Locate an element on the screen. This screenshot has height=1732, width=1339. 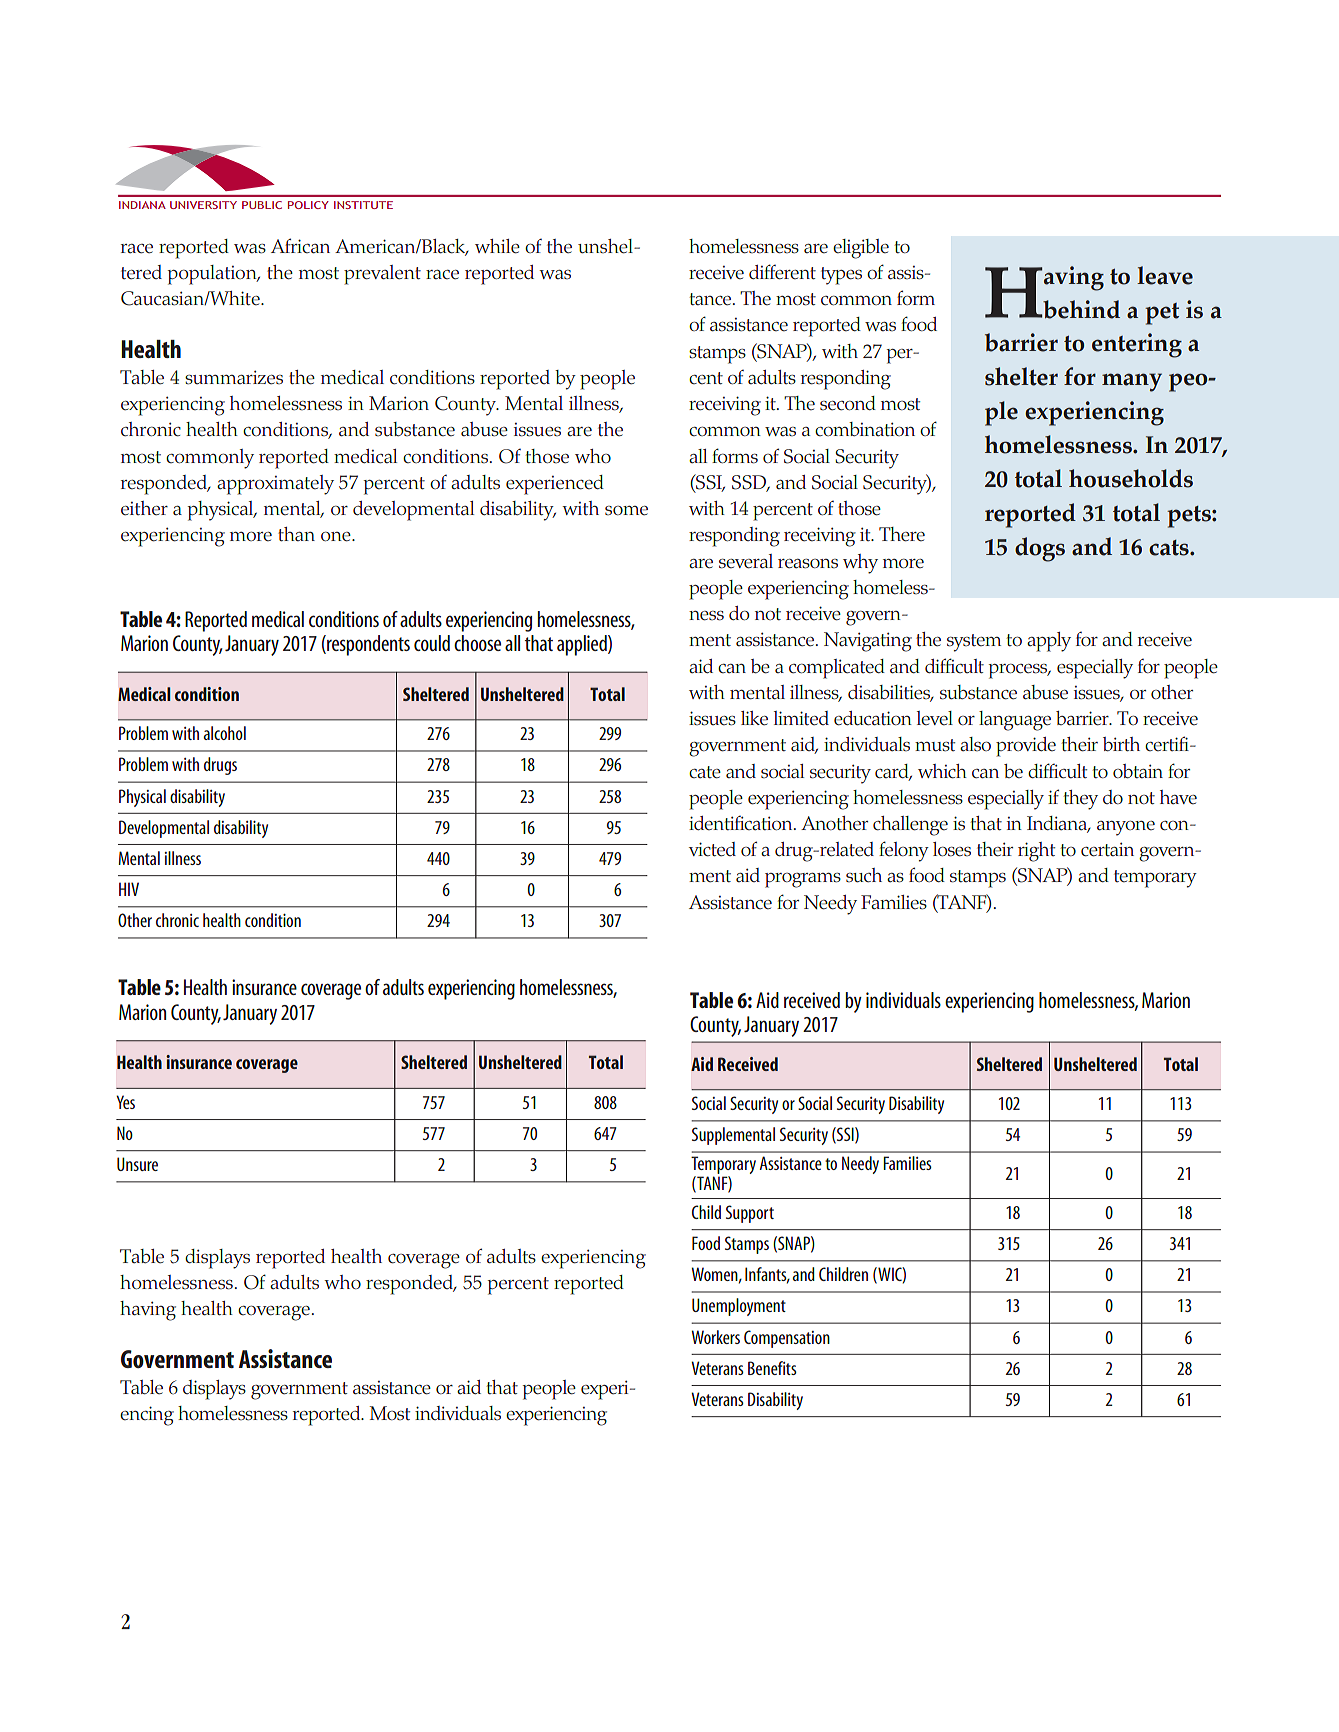
right is located at coordinates (1036, 852).
